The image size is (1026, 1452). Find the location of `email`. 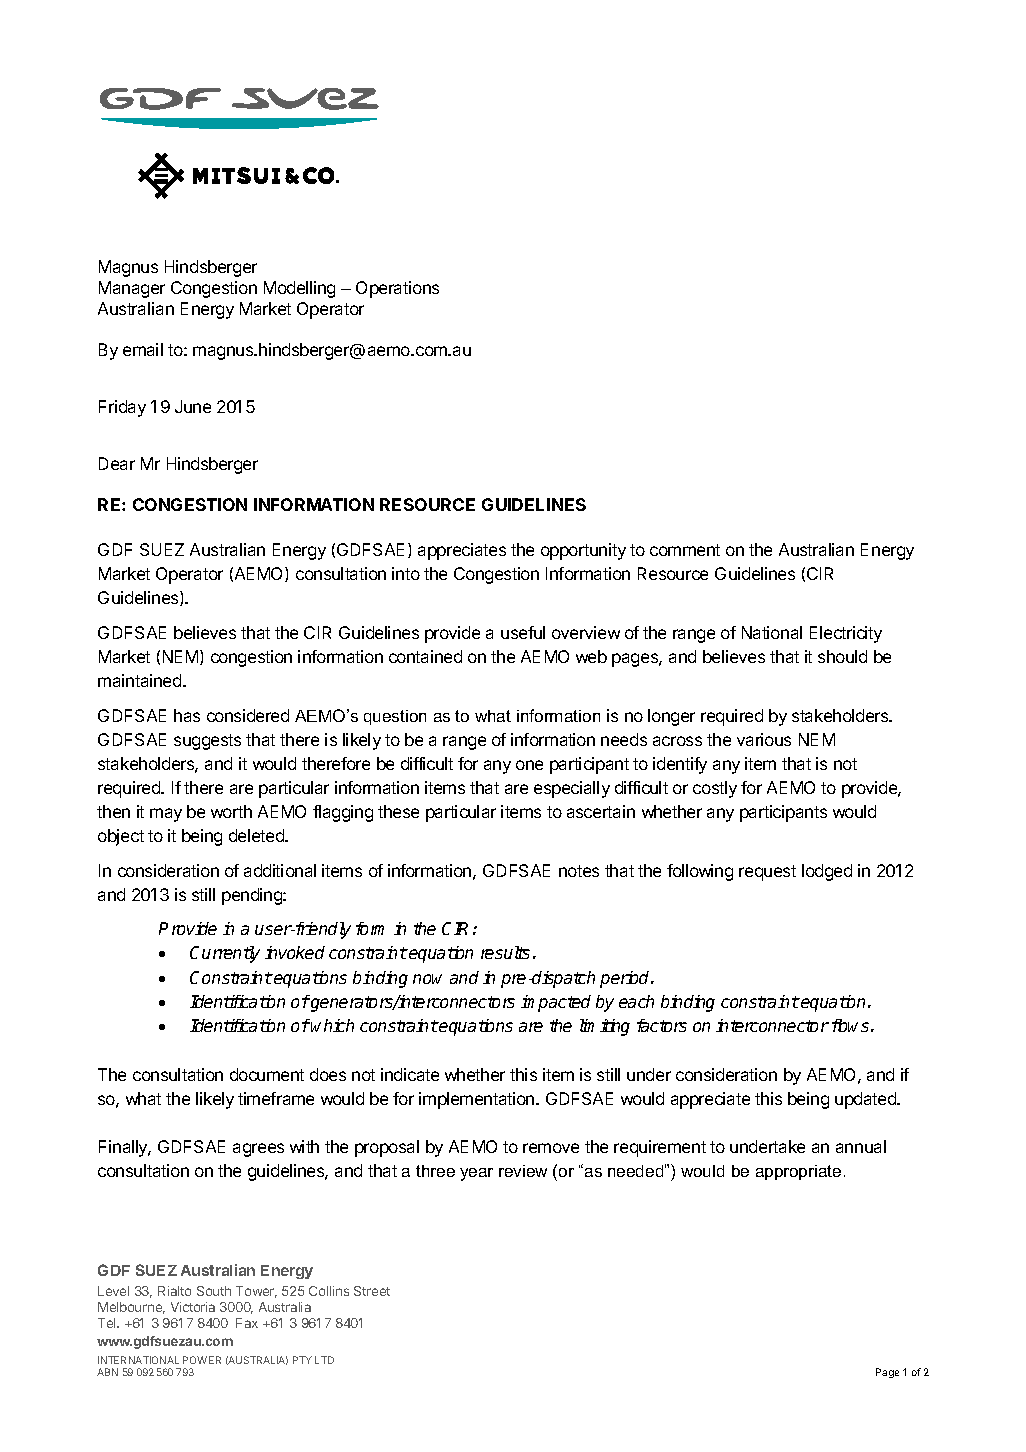

email is located at coordinates (143, 349).
